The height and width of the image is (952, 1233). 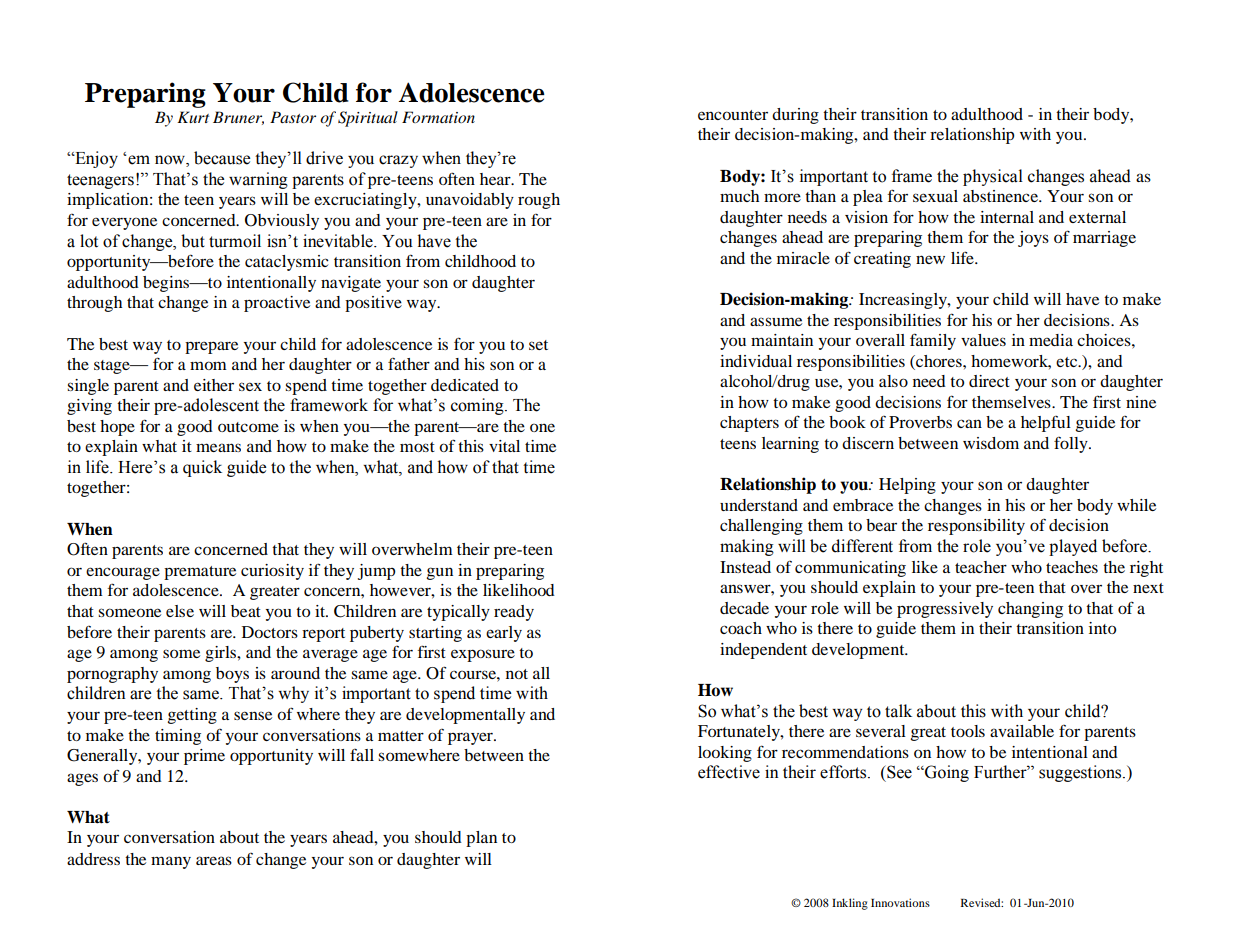 I want to click on responsibility, so click(x=976, y=527).
